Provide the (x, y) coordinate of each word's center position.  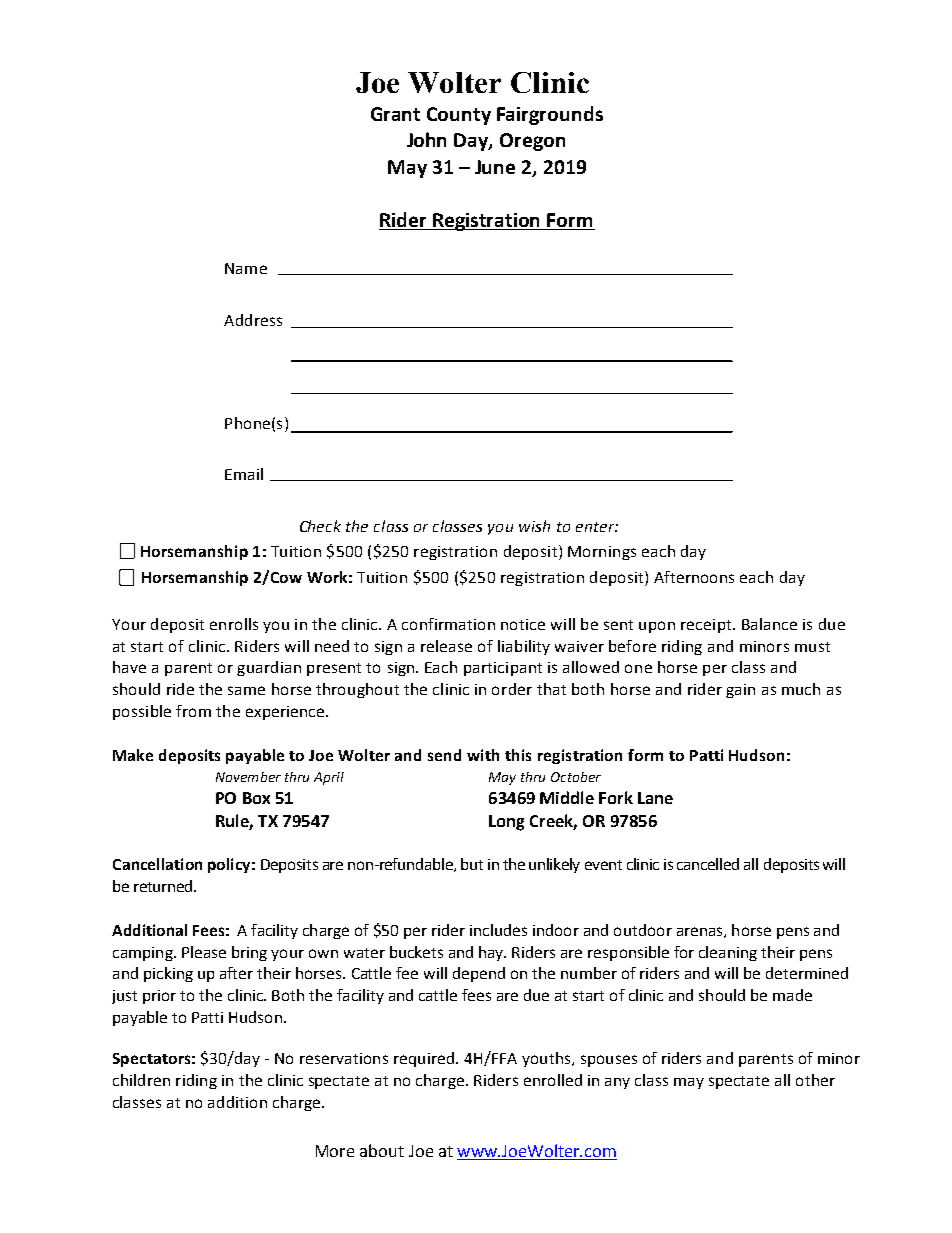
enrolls (234, 624)
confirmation (448, 624)
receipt (707, 626)
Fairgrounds (550, 115)
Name (246, 268)
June (495, 167)
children (141, 1080)
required (424, 1059)
